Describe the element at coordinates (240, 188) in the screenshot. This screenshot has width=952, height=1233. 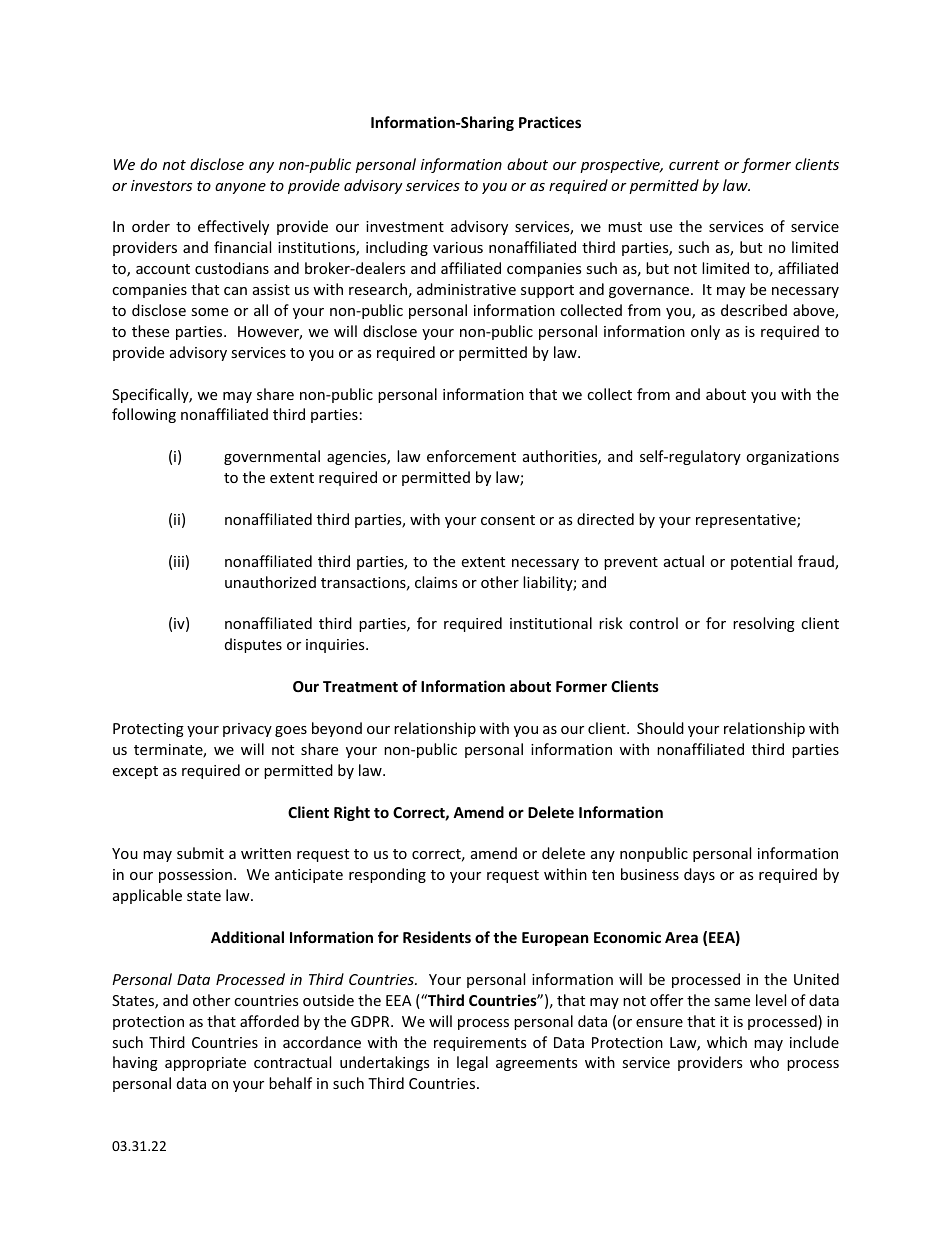
I see `anyone` at that location.
